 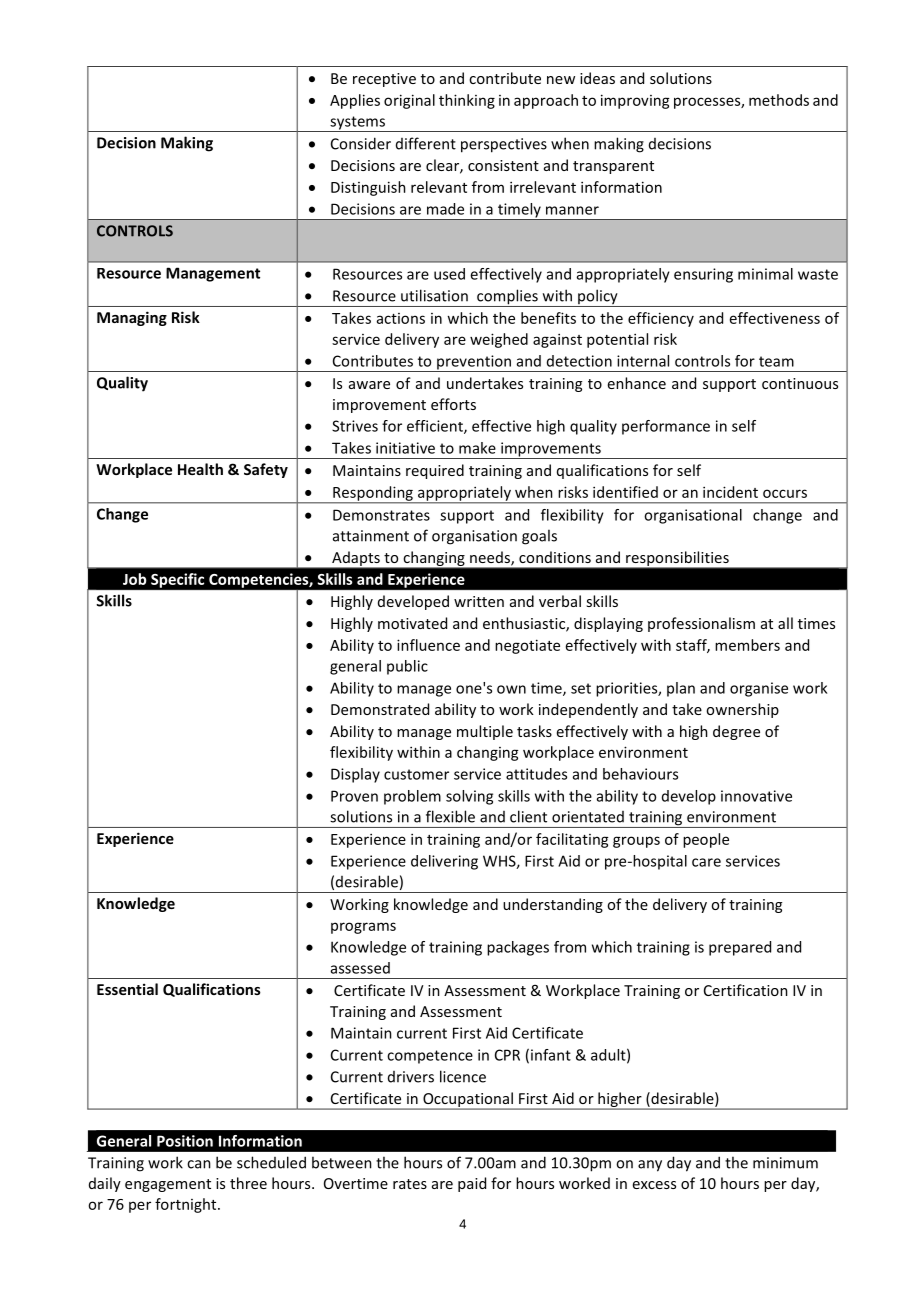 I want to click on delivering, so click(x=444, y=862).
